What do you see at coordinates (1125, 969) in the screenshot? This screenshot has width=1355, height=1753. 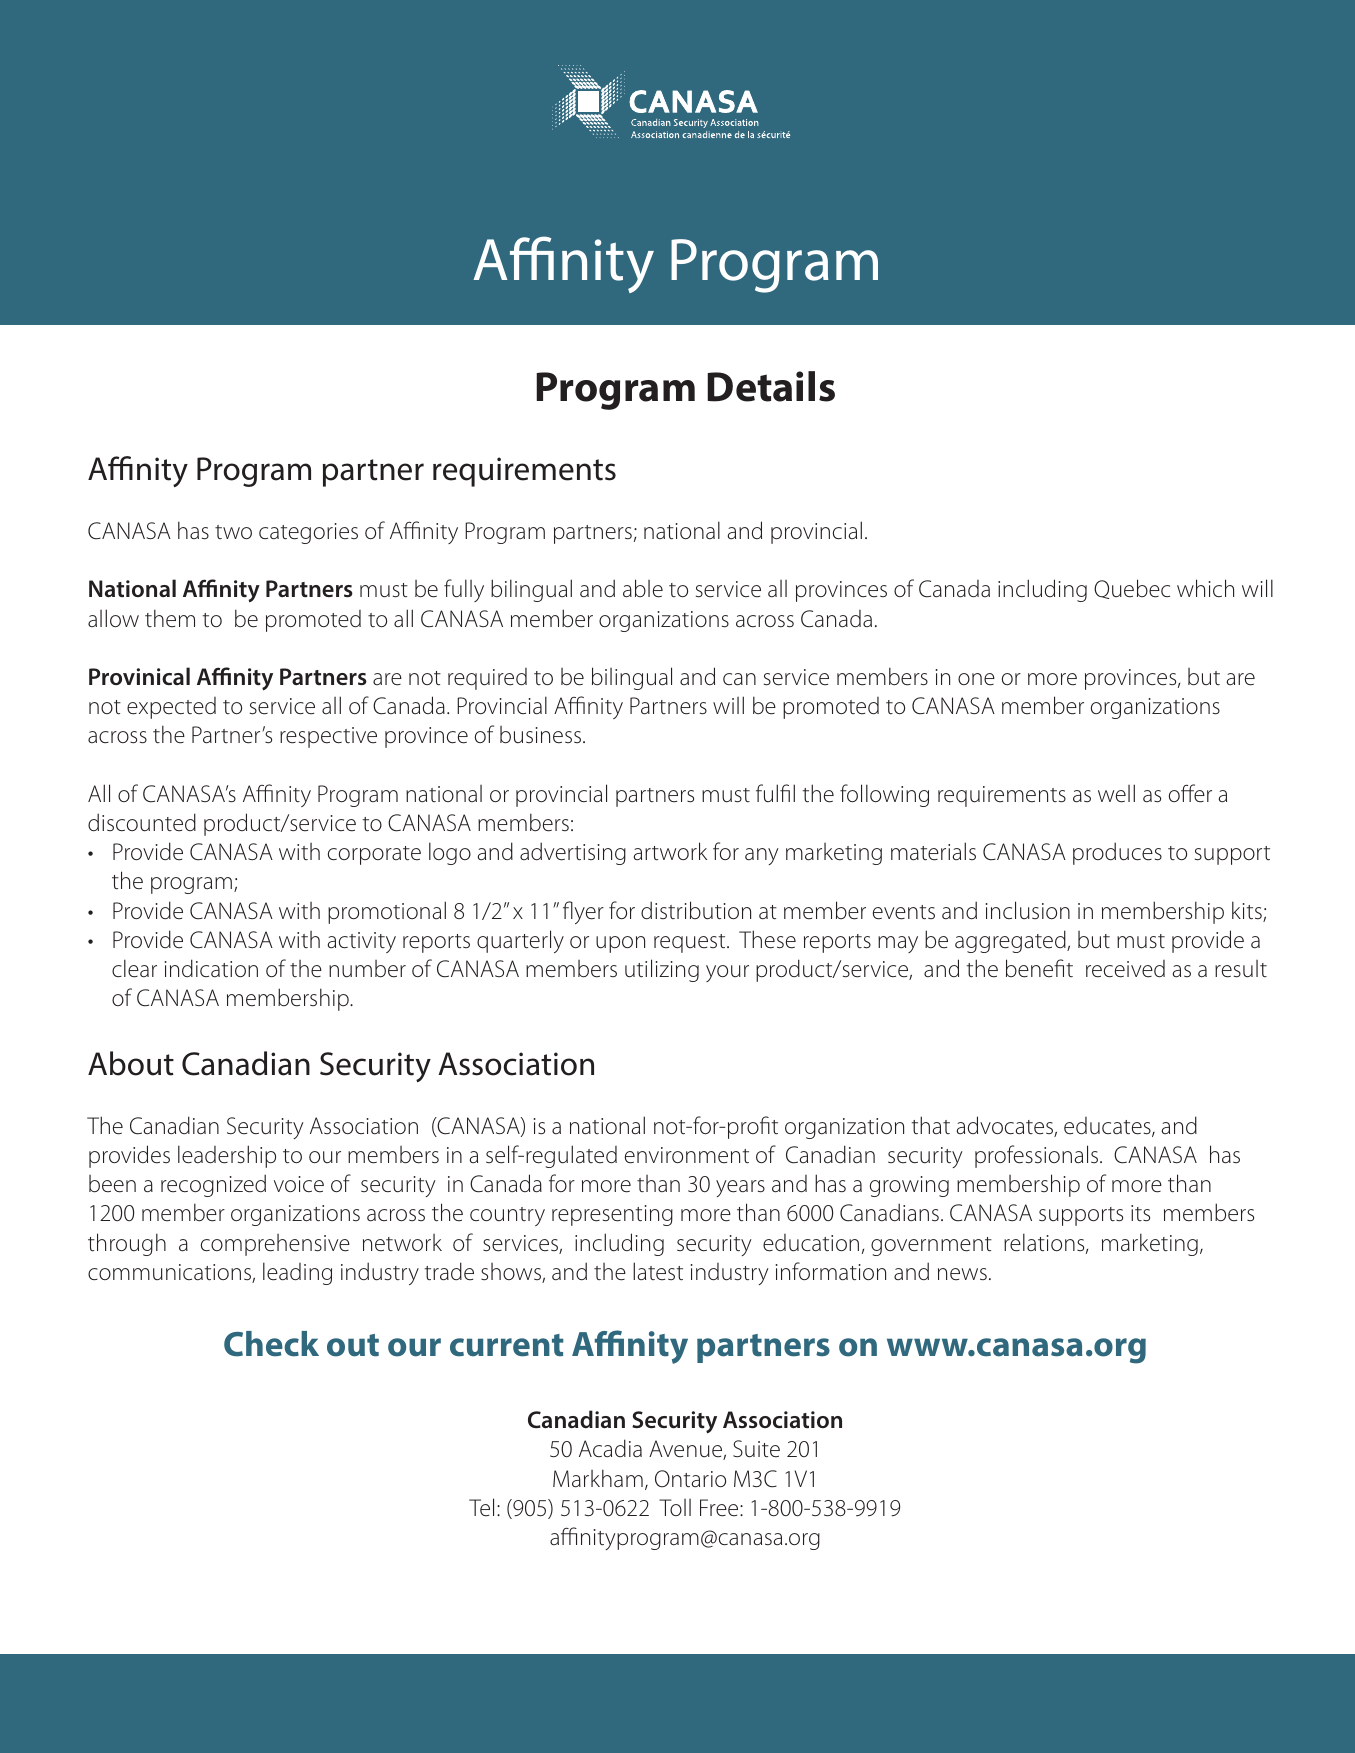 I see `received` at bounding box center [1125, 969].
